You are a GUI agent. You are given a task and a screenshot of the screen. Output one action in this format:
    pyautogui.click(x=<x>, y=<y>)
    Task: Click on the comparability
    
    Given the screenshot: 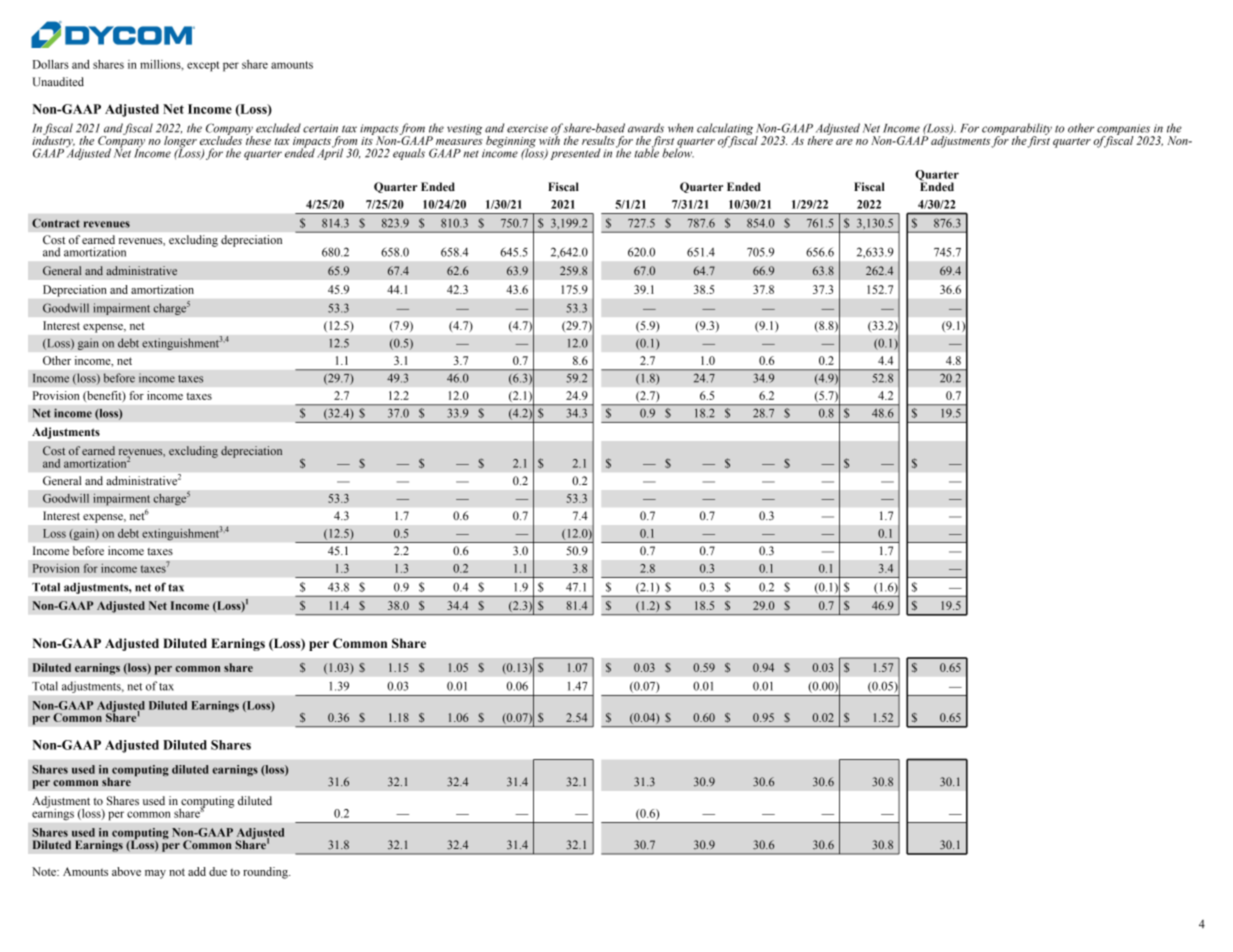 What is the action you would take?
    pyautogui.click(x=1017, y=130)
